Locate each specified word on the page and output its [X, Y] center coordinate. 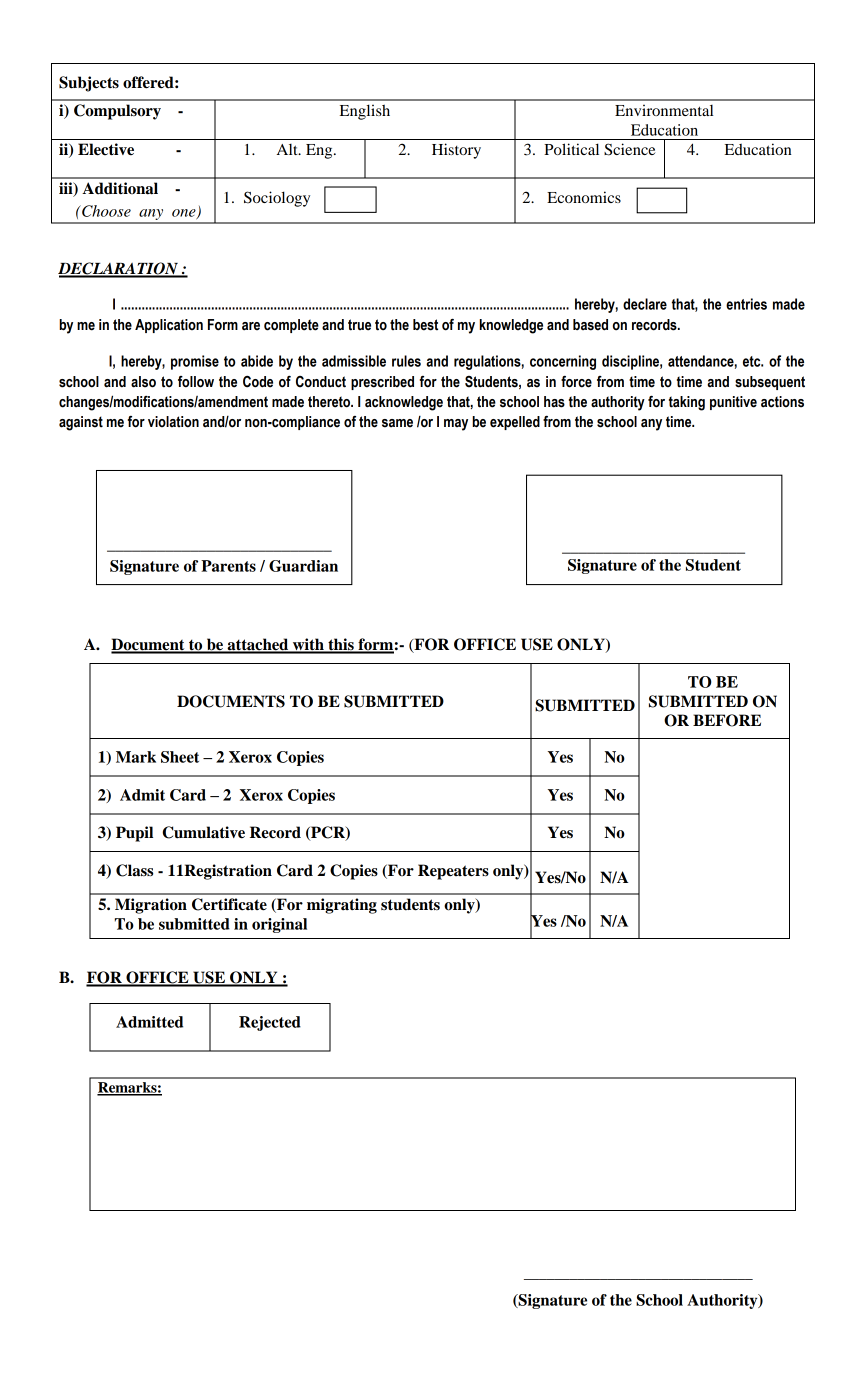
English [365, 112]
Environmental [664, 110]
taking [687, 403]
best [425, 325]
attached [258, 645]
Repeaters [453, 872]
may [456, 425]
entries [746, 304]
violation [173, 422]
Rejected [270, 1023]
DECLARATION [119, 269]
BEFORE [727, 720]
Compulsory [117, 112]
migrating [342, 906]
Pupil [134, 834]
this [341, 645]
